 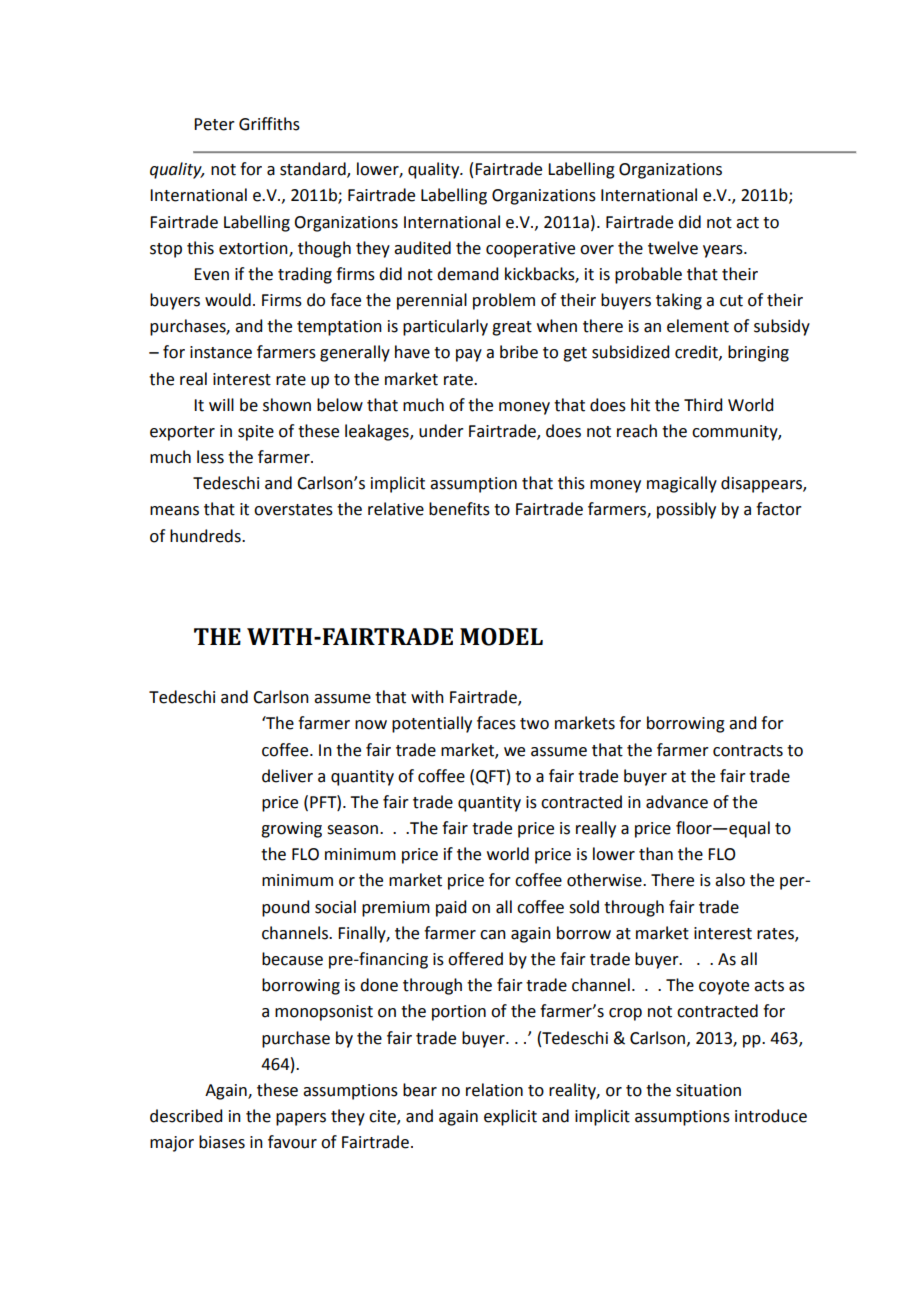 What do you see at coordinates (724, 251) in the document?
I see `years` at bounding box center [724, 251].
